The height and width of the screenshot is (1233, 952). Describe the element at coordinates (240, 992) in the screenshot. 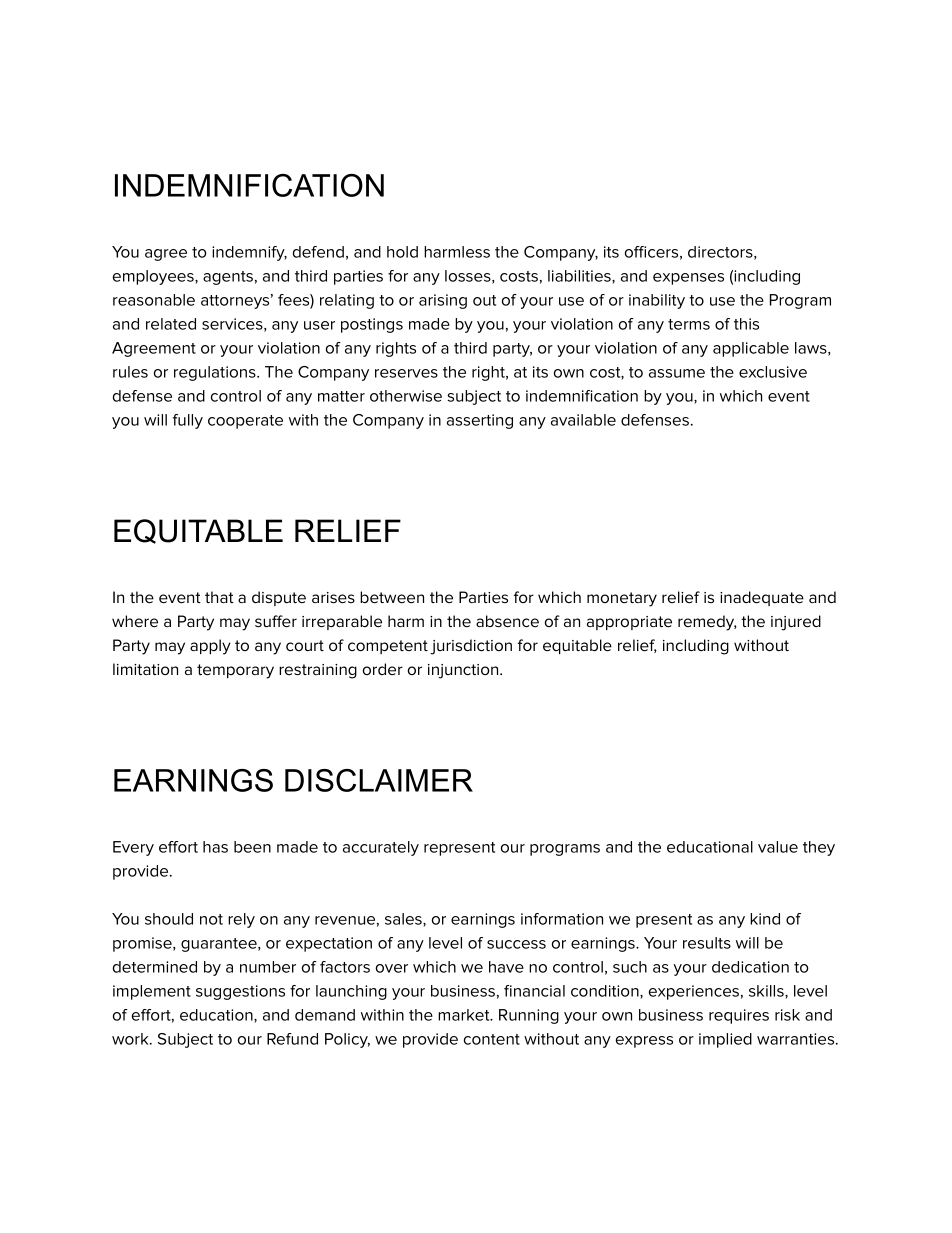

I see `suggestions` at that location.
